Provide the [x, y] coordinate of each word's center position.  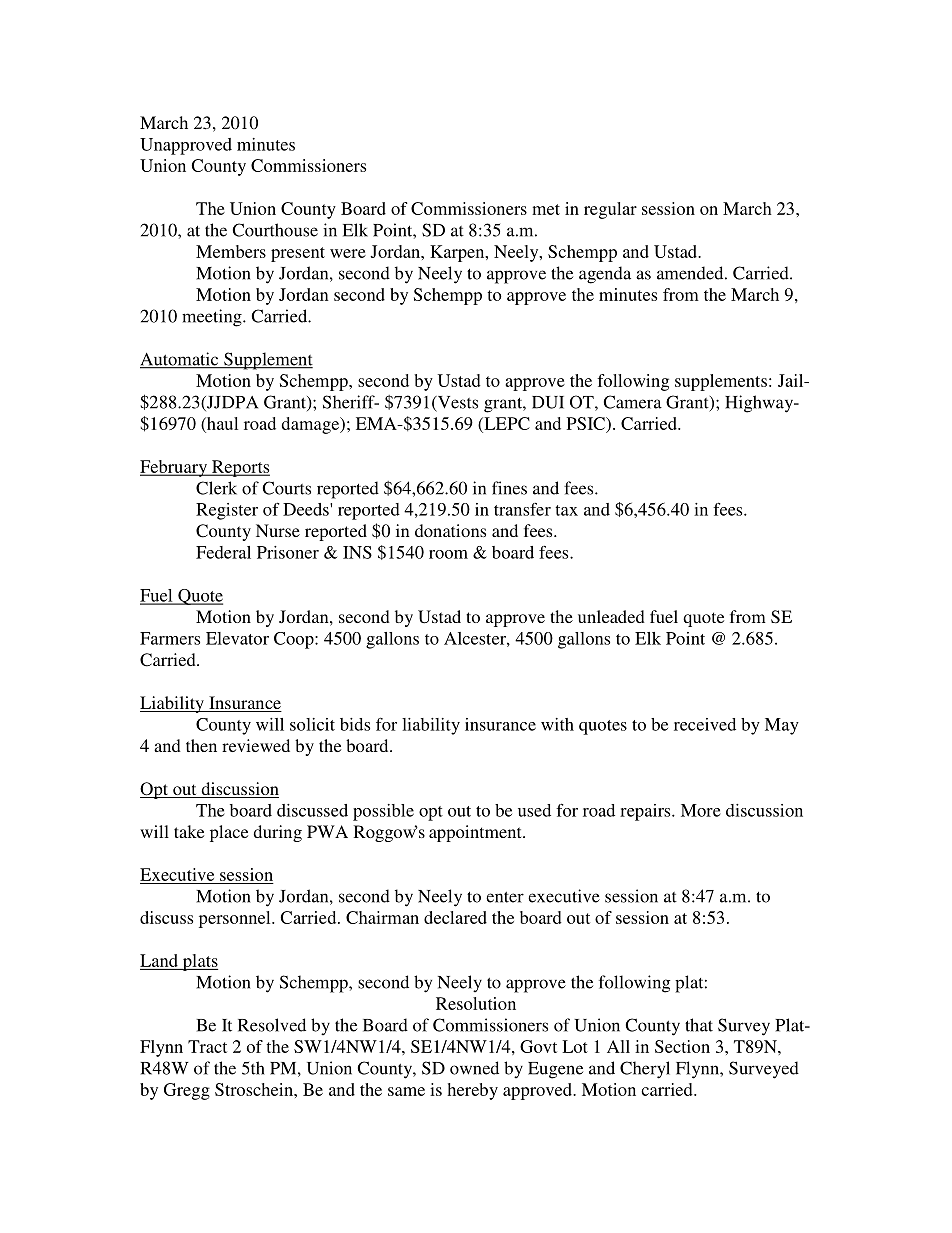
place [229, 833]
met [546, 209]
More [701, 810]
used [534, 810]
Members [231, 251]
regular [610, 210]
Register [227, 511]
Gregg [187, 1091]
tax [566, 510]
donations [450, 530]
